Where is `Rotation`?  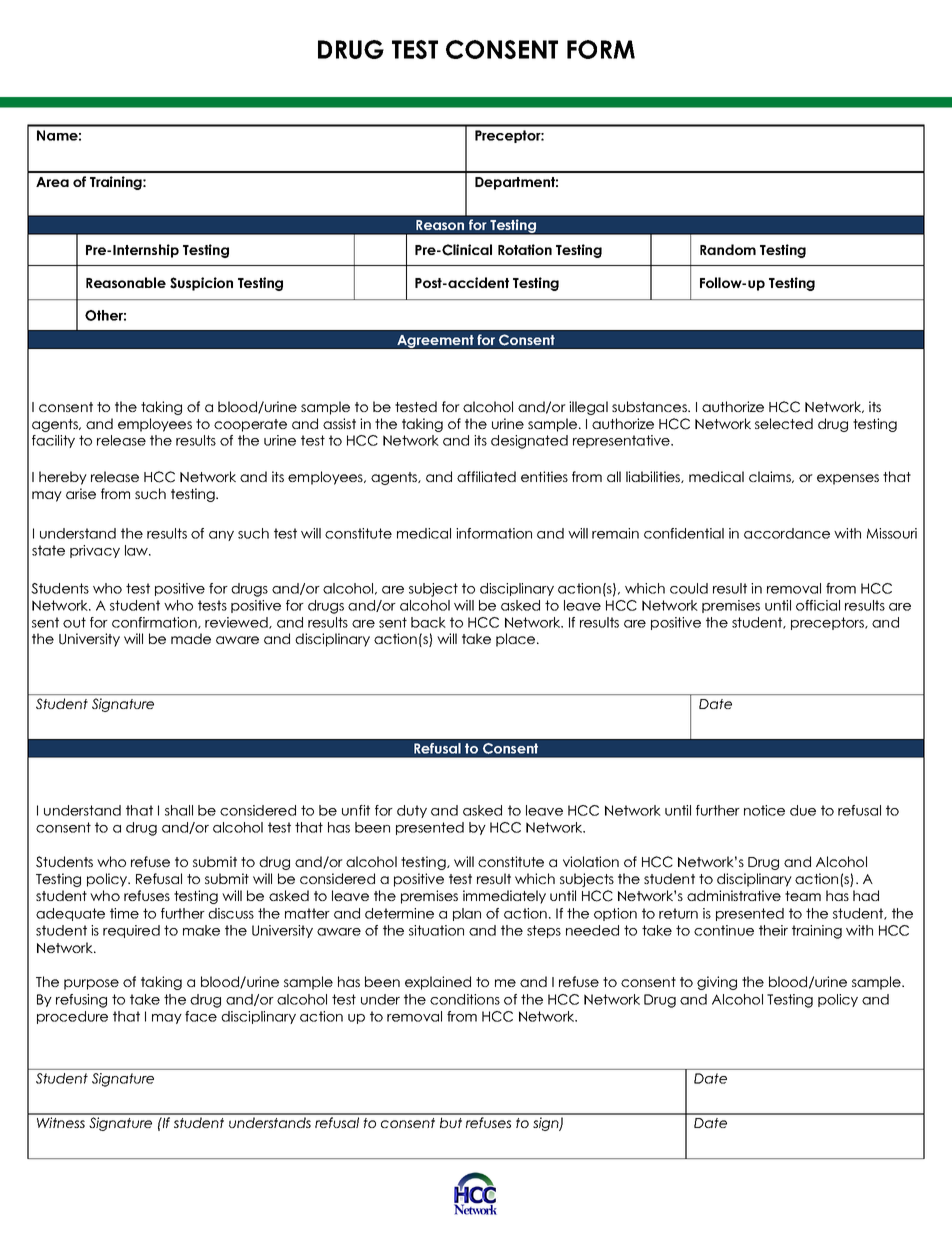 Rotation is located at coordinates (525, 249).
